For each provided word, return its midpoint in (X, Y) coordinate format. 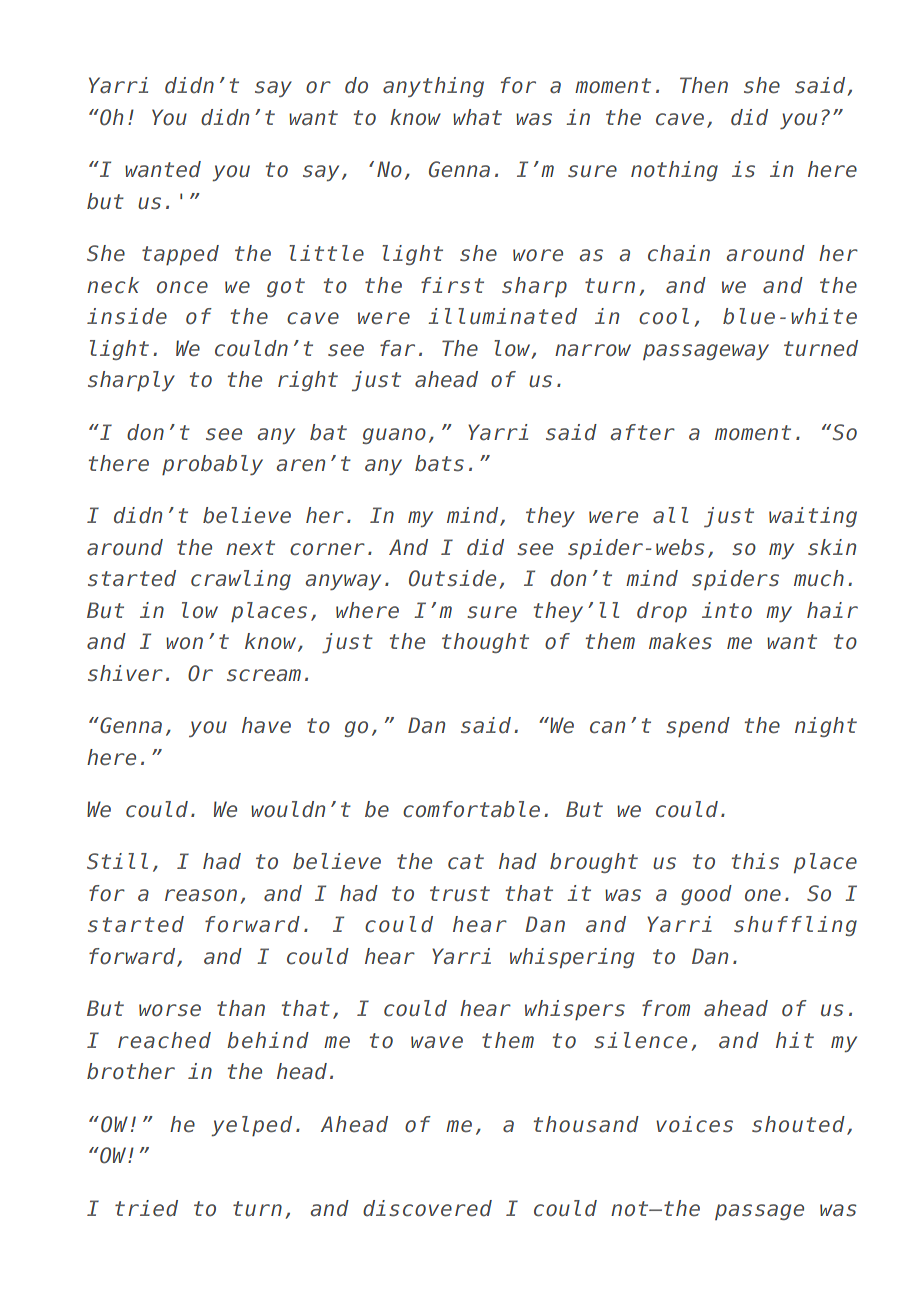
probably (212, 465)
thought (485, 643)
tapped (180, 255)
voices (694, 1124)
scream (264, 675)
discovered (427, 1208)
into (727, 610)
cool (664, 316)
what (477, 117)
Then (704, 85)
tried (146, 1208)
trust (460, 894)
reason (201, 895)
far (397, 348)
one (763, 895)
